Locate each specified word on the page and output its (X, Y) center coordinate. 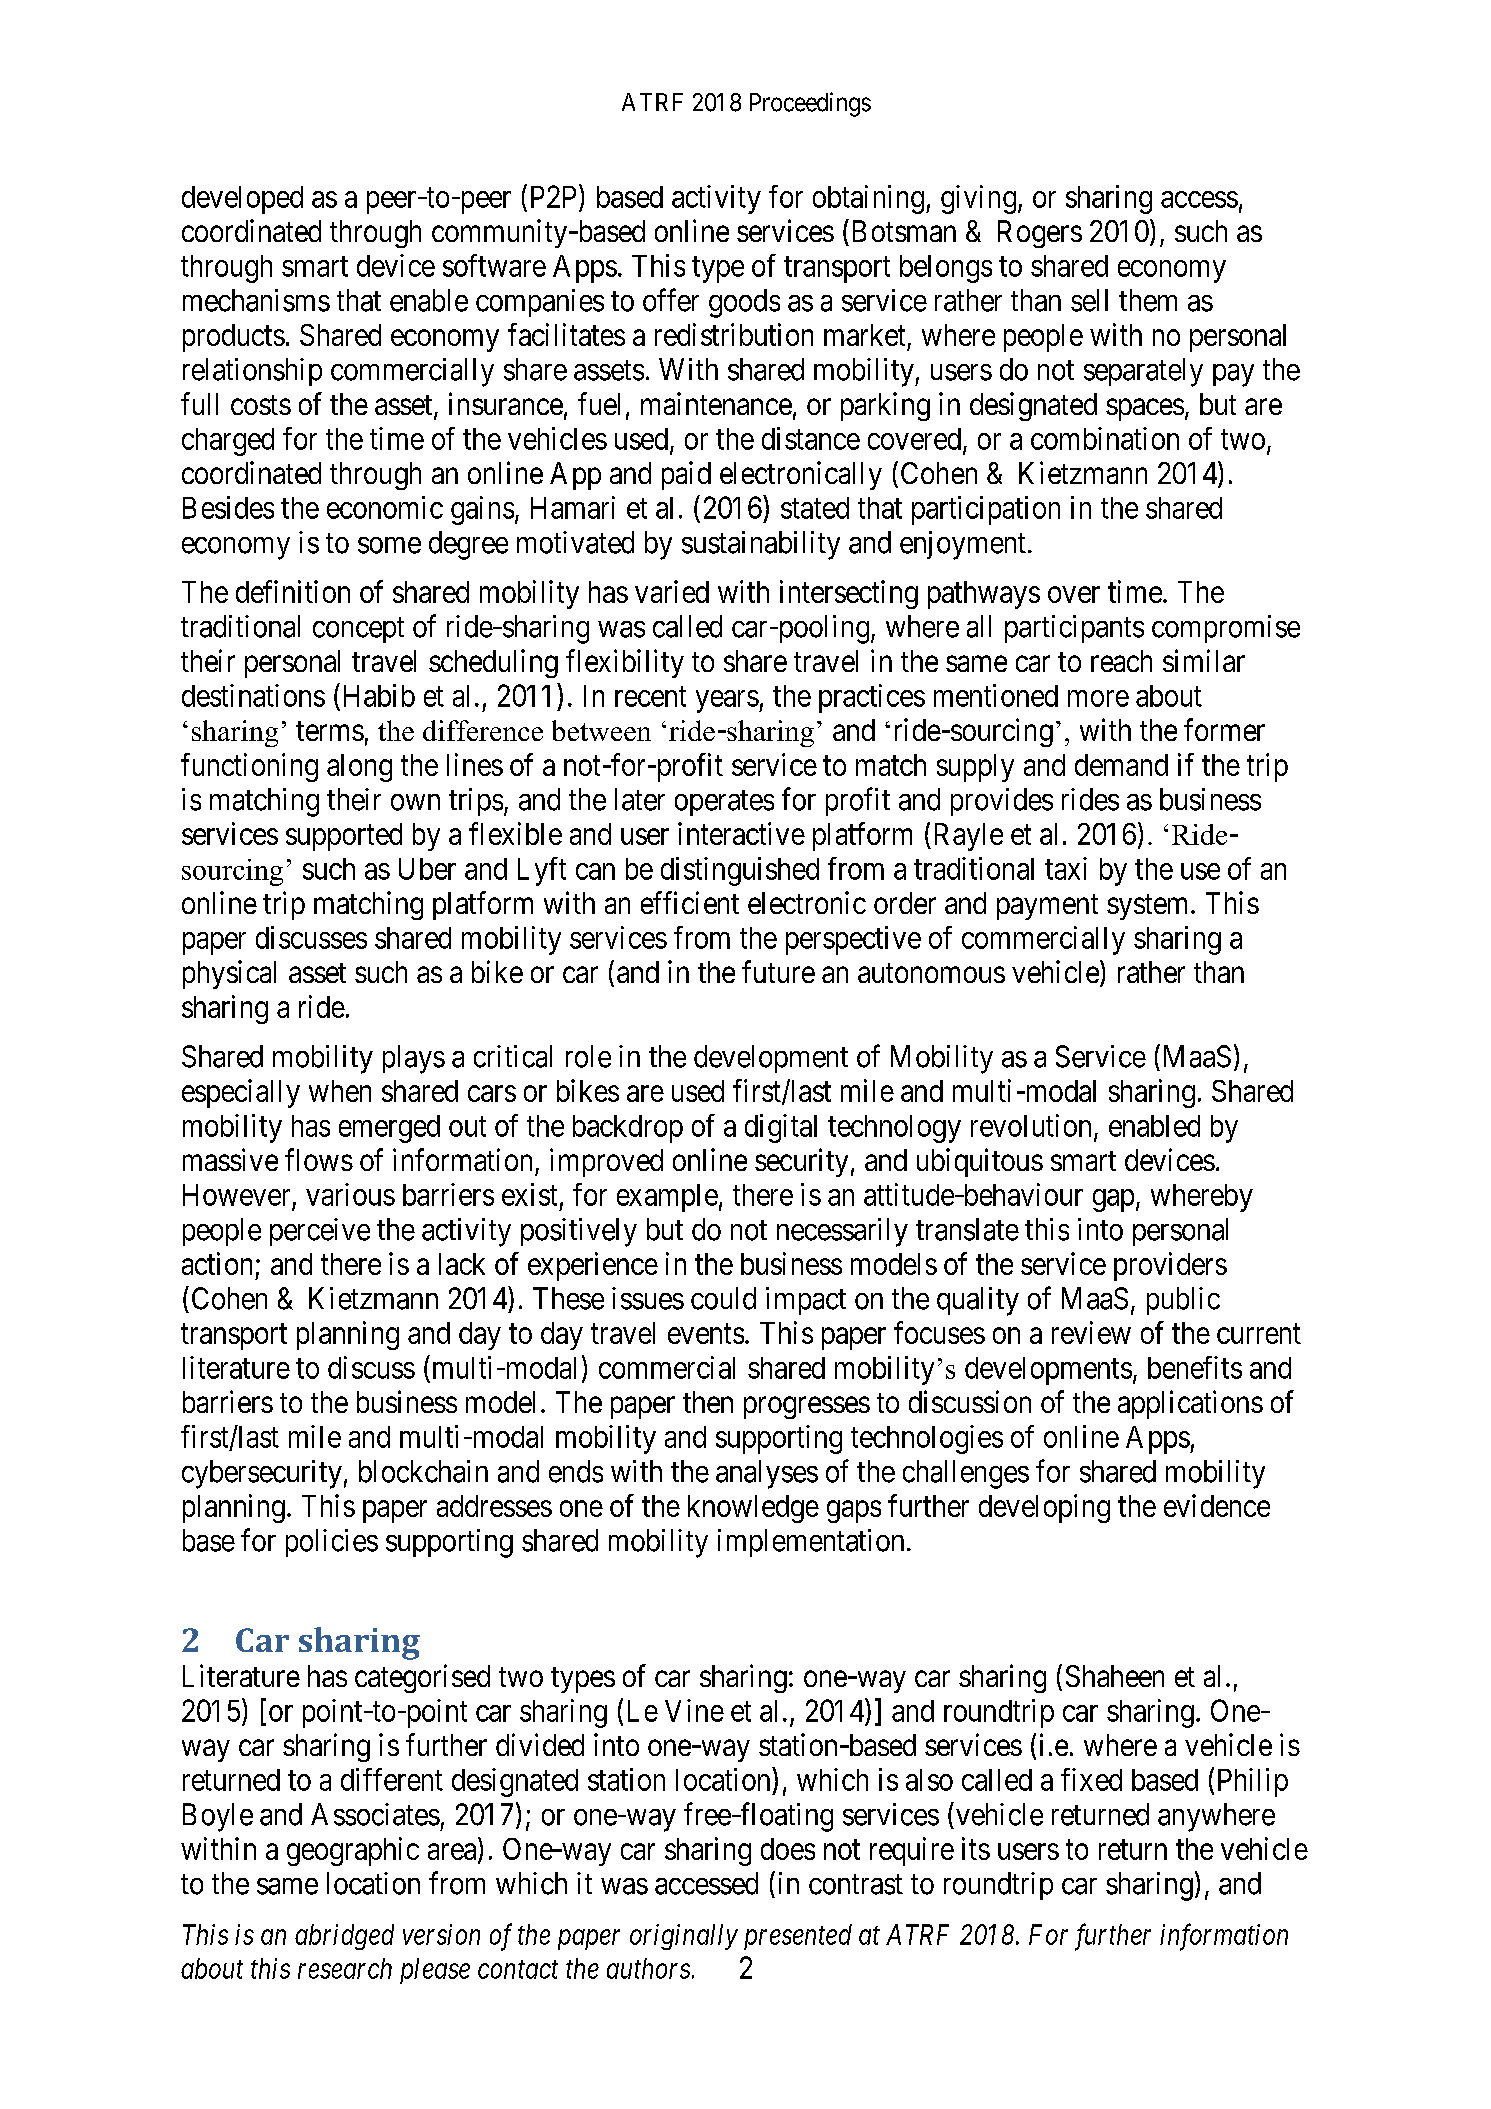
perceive (320, 1232)
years (727, 701)
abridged (344, 1937)
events (706, 1334)
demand (1121, 765)
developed (242, 200)
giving (978, 199)
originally (684, 1937)
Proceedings (810, 104)
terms (330, 731)
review (1091, 1332)
